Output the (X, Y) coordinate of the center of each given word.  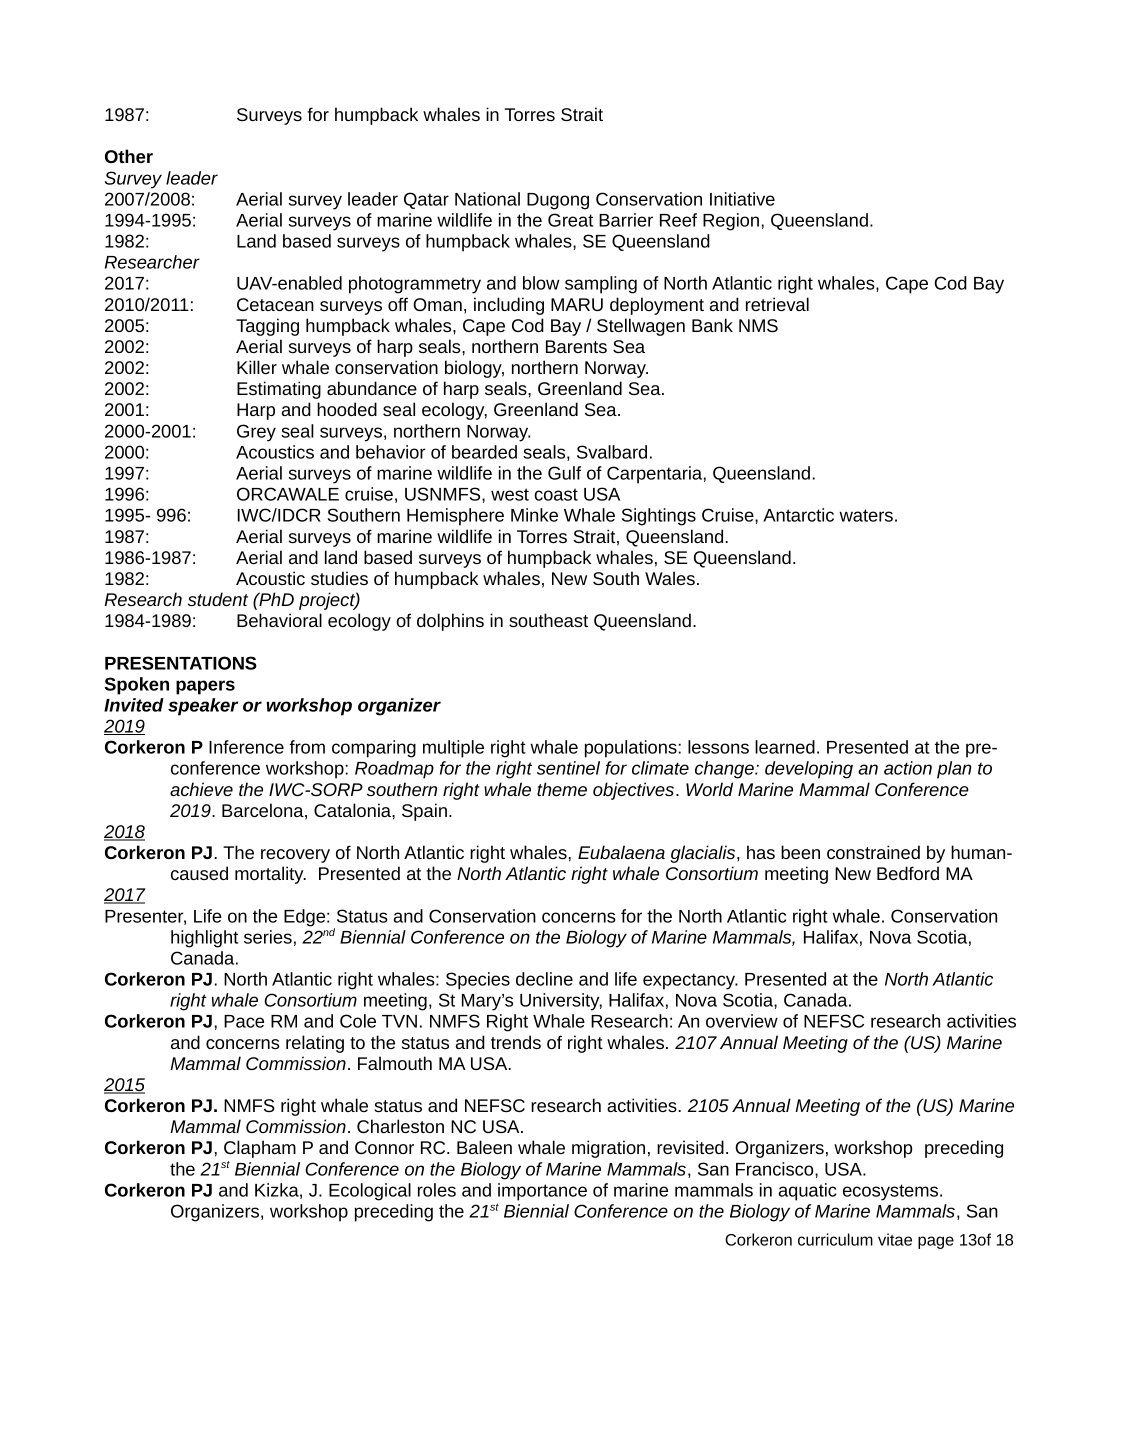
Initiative (742, 199)
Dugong (558, 201)
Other (129, 156)
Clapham (260, 1149)
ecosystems (892, 1192)
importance (542, 1192)
